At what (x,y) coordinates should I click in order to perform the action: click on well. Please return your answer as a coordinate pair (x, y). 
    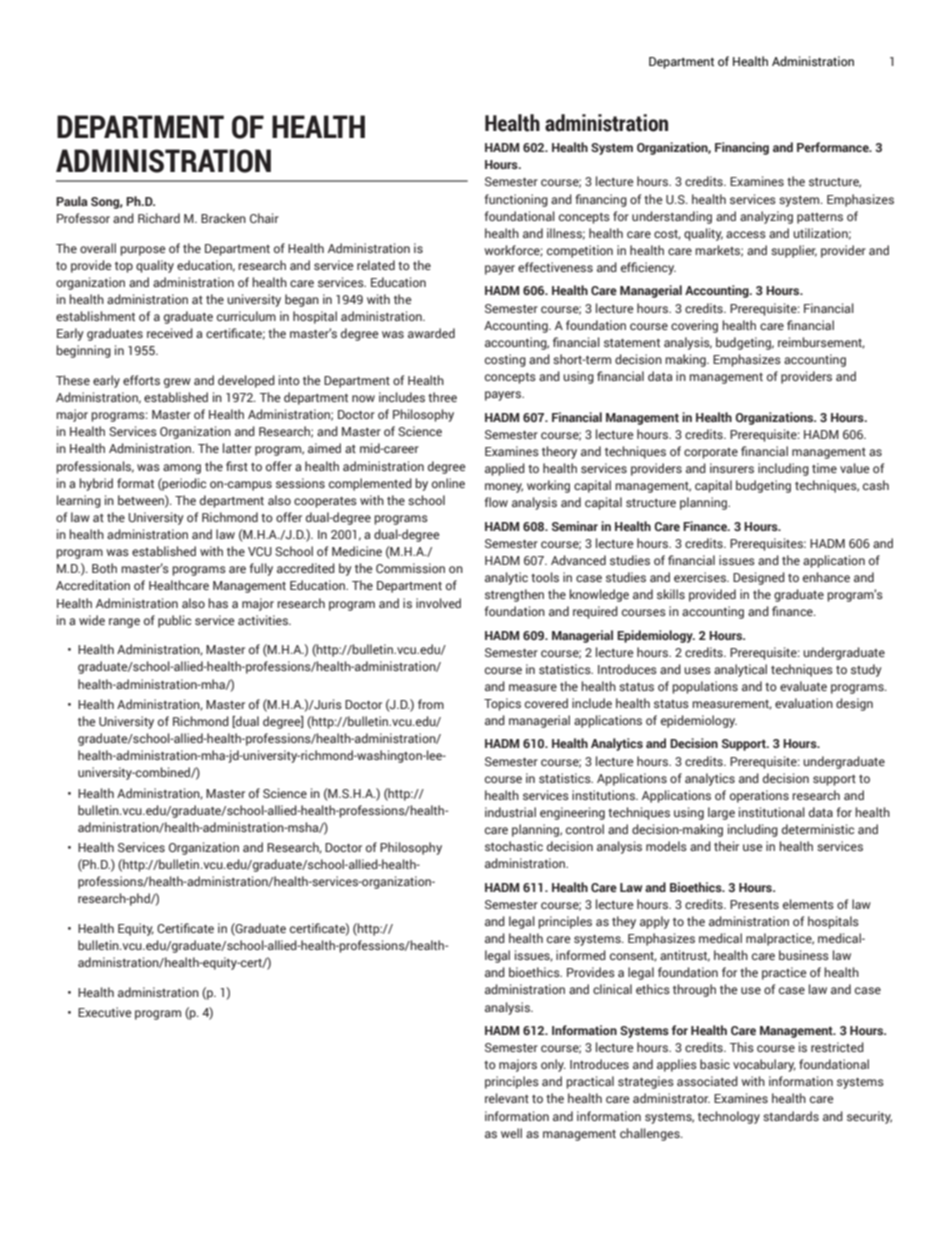
    Looking at the image, I should click on (511, 1133).
